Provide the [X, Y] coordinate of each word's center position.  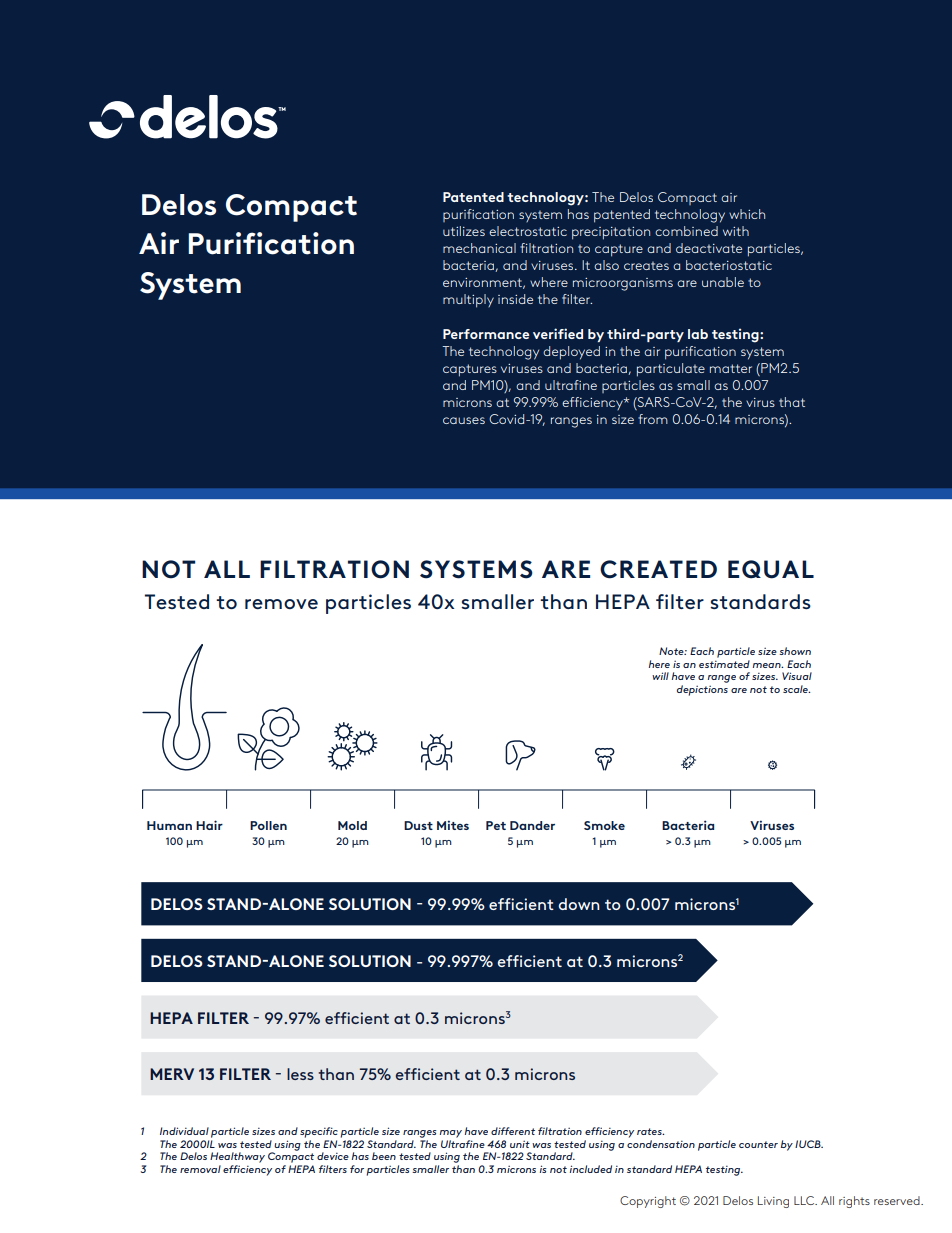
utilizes [464, 231]
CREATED [658, 569]
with [736, 231]
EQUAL [771, 569]
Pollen [268, 825]
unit [520, 1144]
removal [200, 1169]
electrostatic [528, 231]
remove [281, 604]
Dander [532, 825]
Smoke [604, 825]
